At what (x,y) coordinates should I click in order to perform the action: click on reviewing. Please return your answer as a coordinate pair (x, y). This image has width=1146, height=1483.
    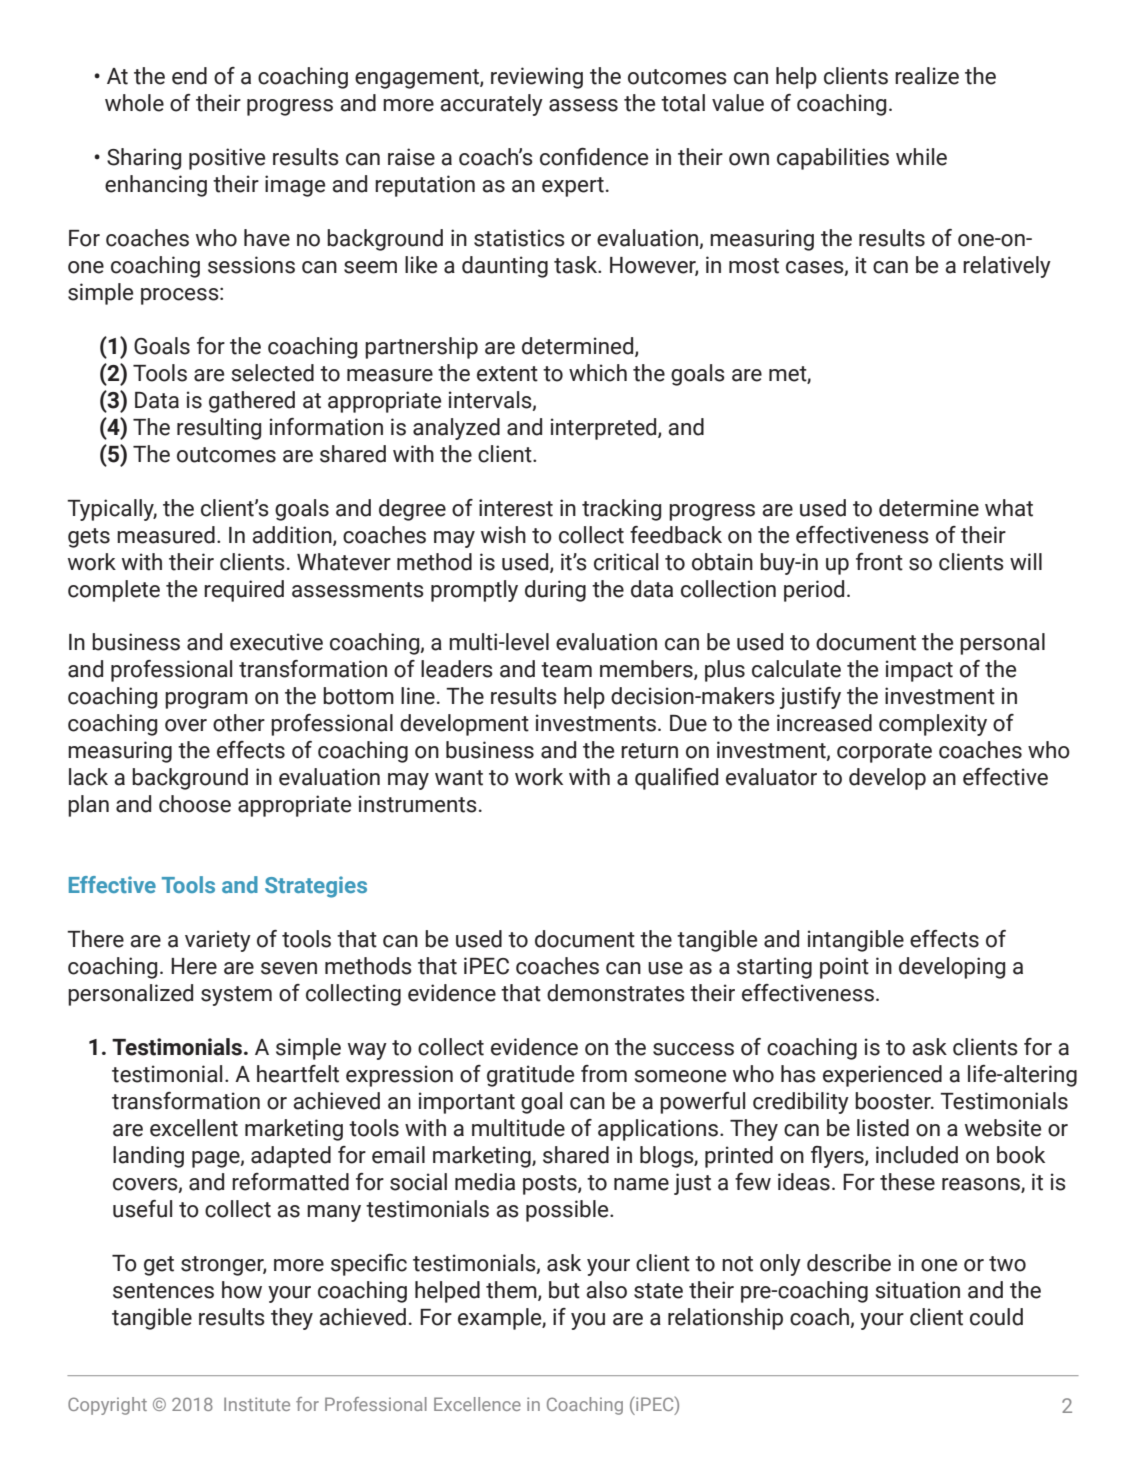
    Looking at the image, I should click on (537, 78).
